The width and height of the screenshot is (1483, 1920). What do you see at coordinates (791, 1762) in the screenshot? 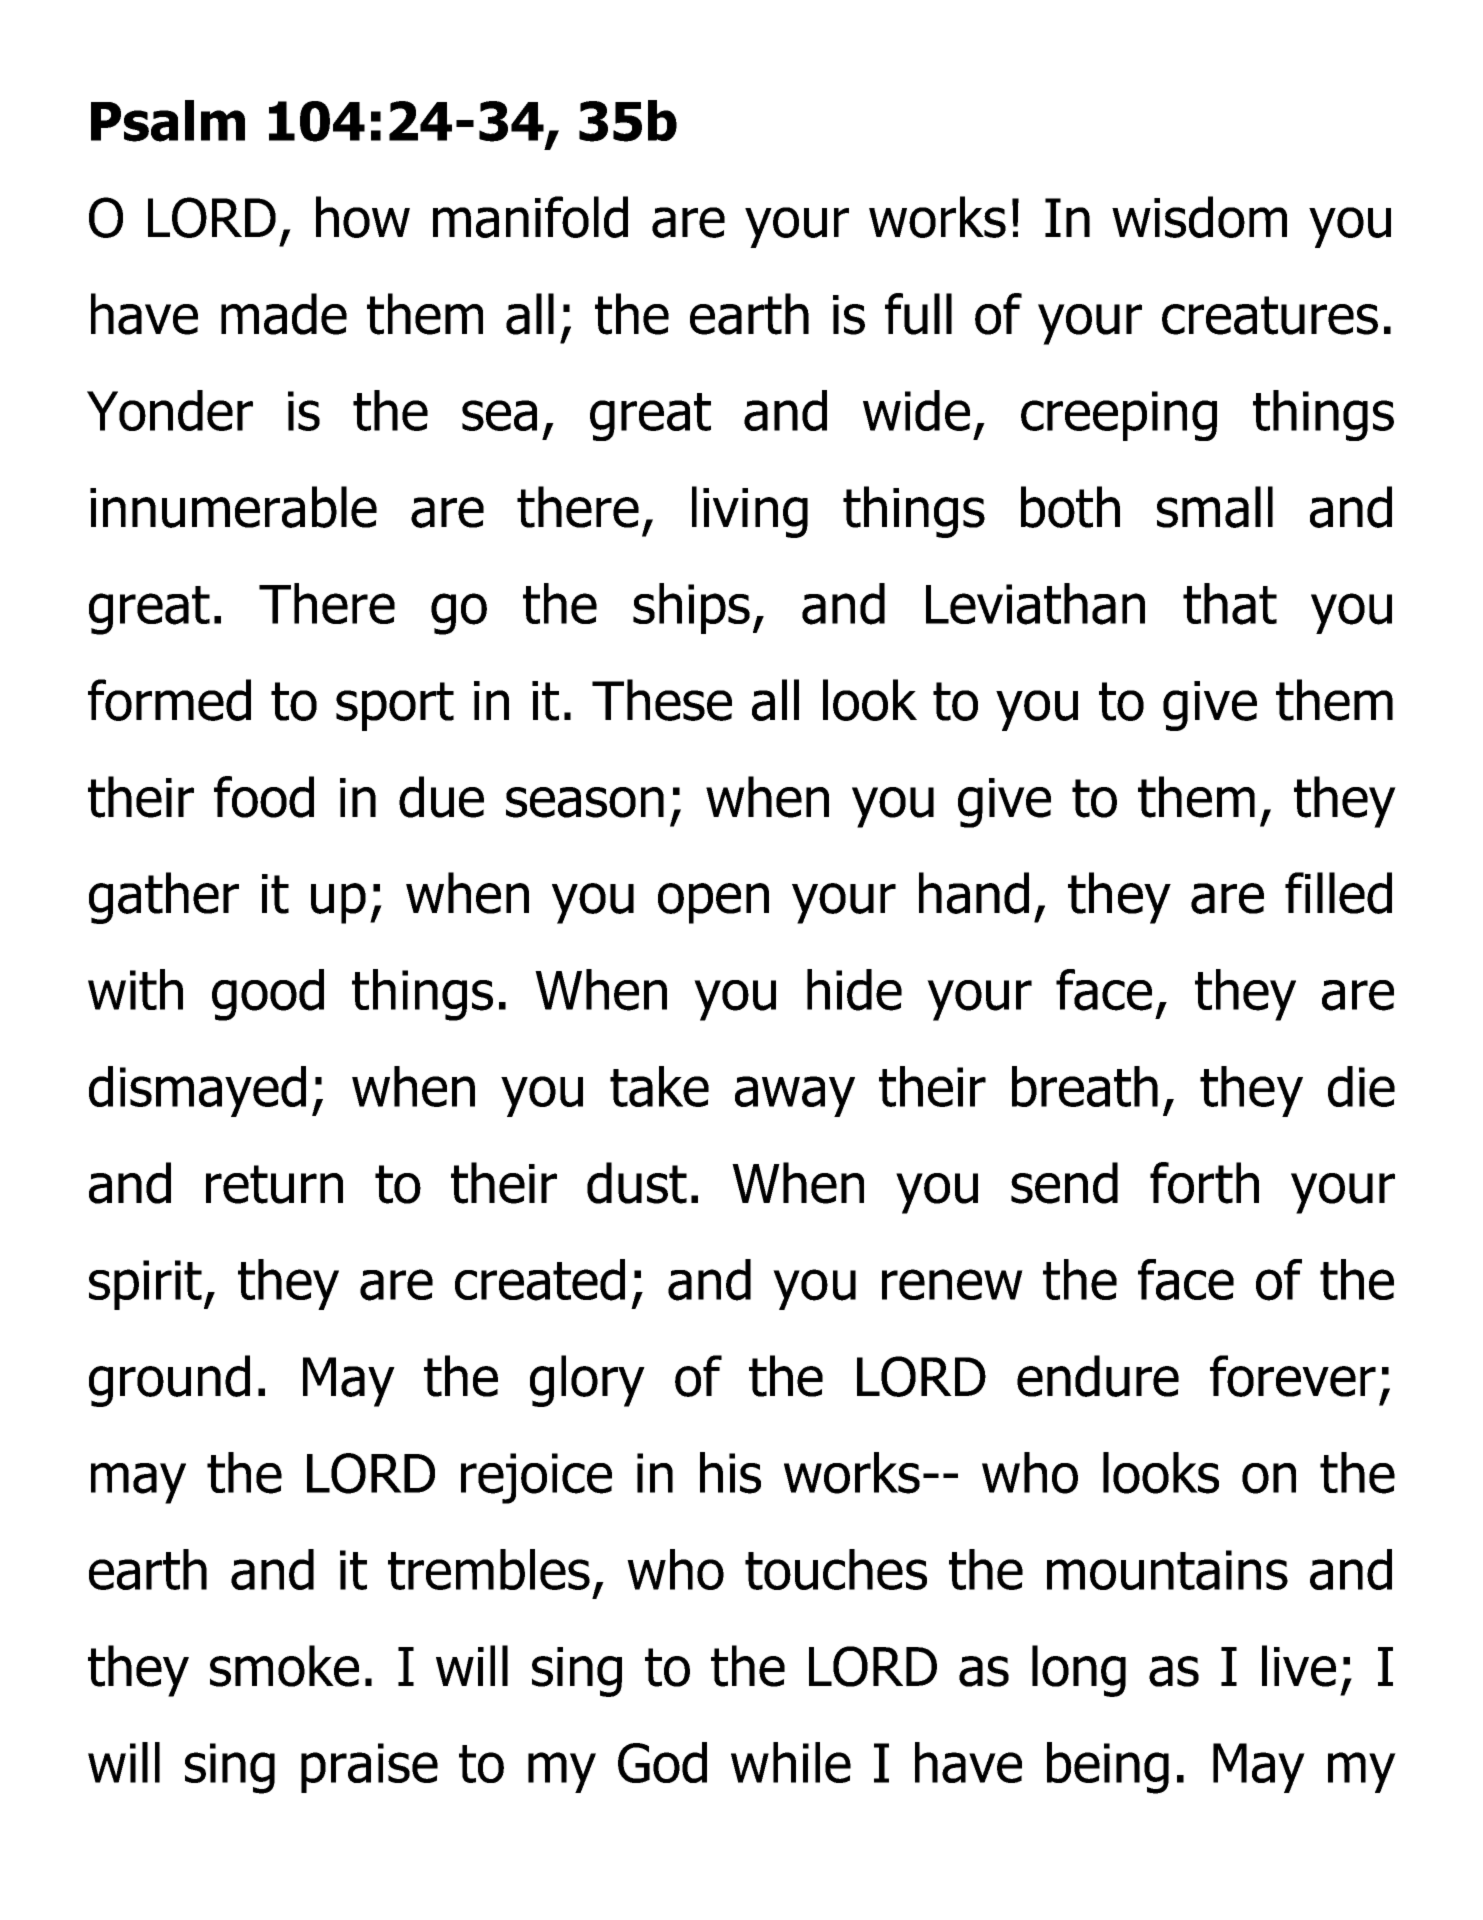
I see `while` at bounding box center [791, 1762].
